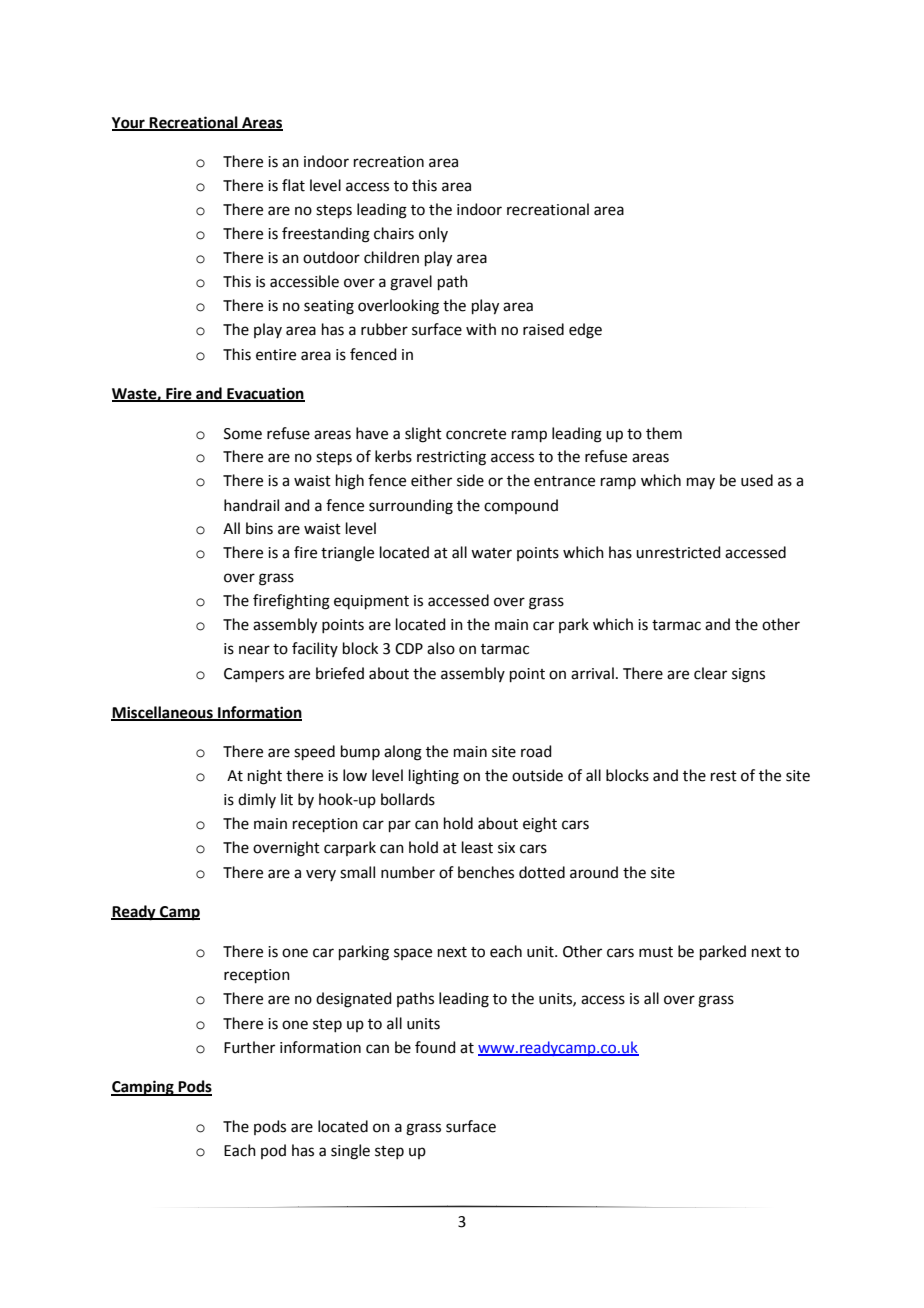  Describe the element at coordinates (254, 650) in the image. I see `near` at that location.
